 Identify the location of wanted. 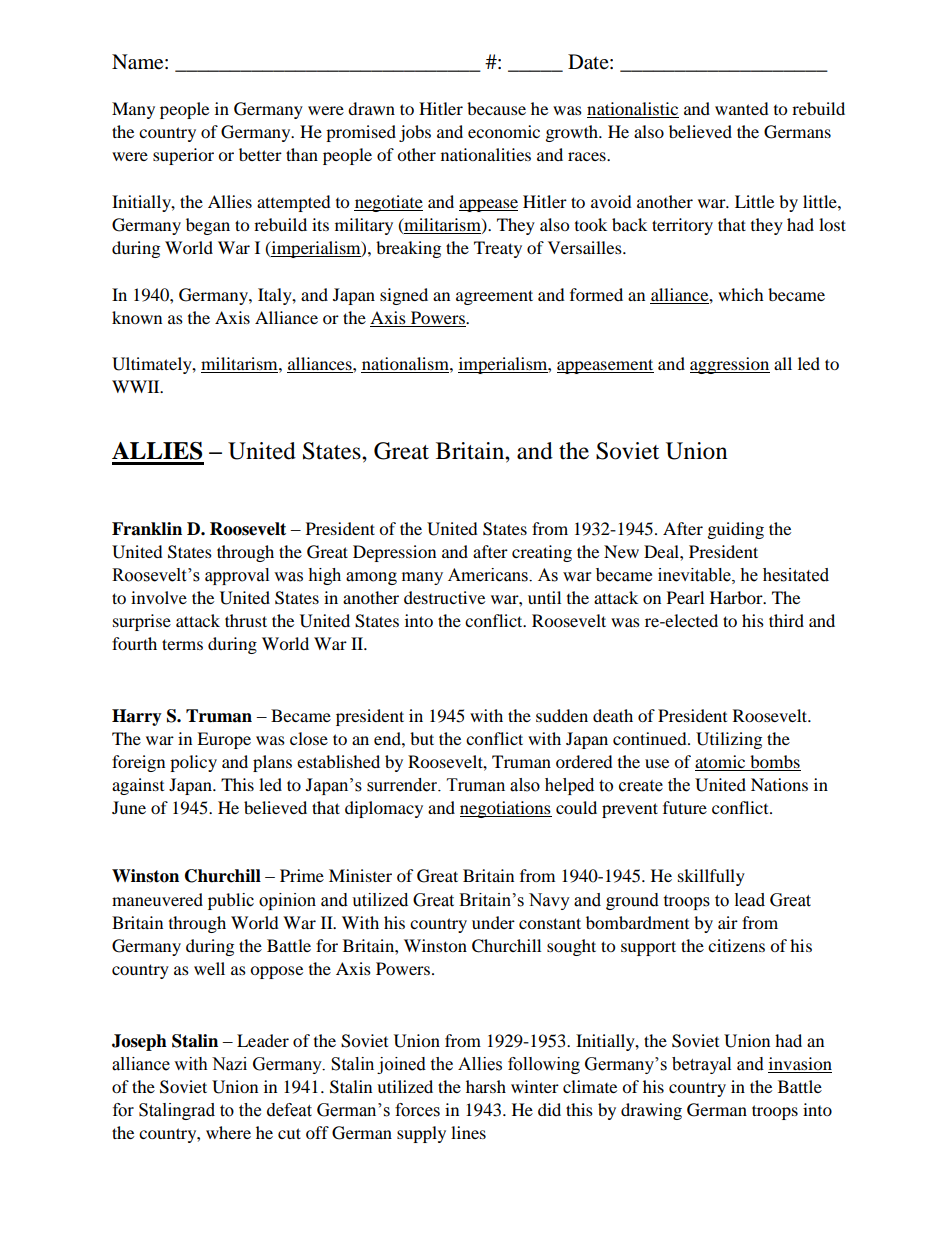
(742, 108).
